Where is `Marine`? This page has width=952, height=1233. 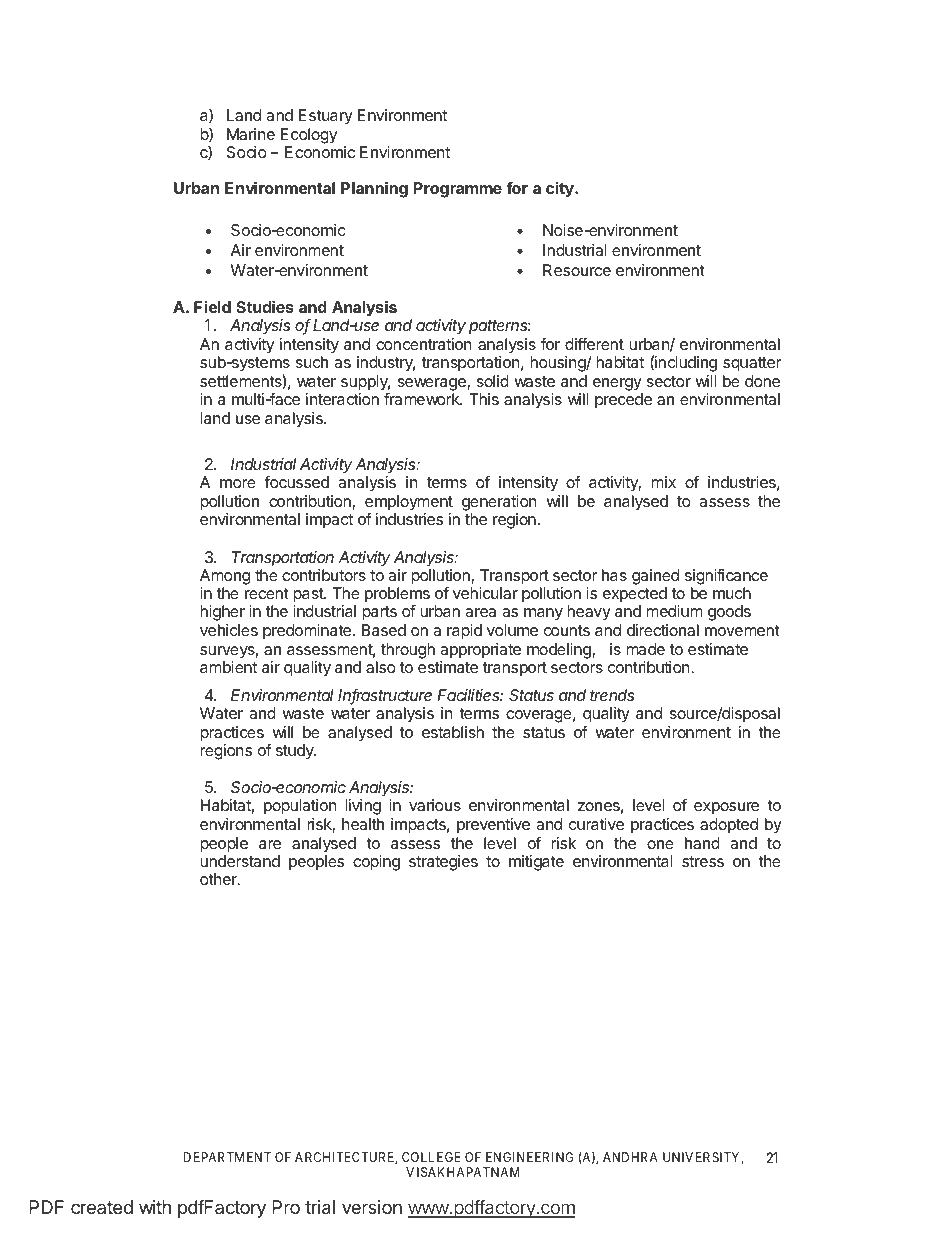 Marine is located at coordinates (251, 134).
